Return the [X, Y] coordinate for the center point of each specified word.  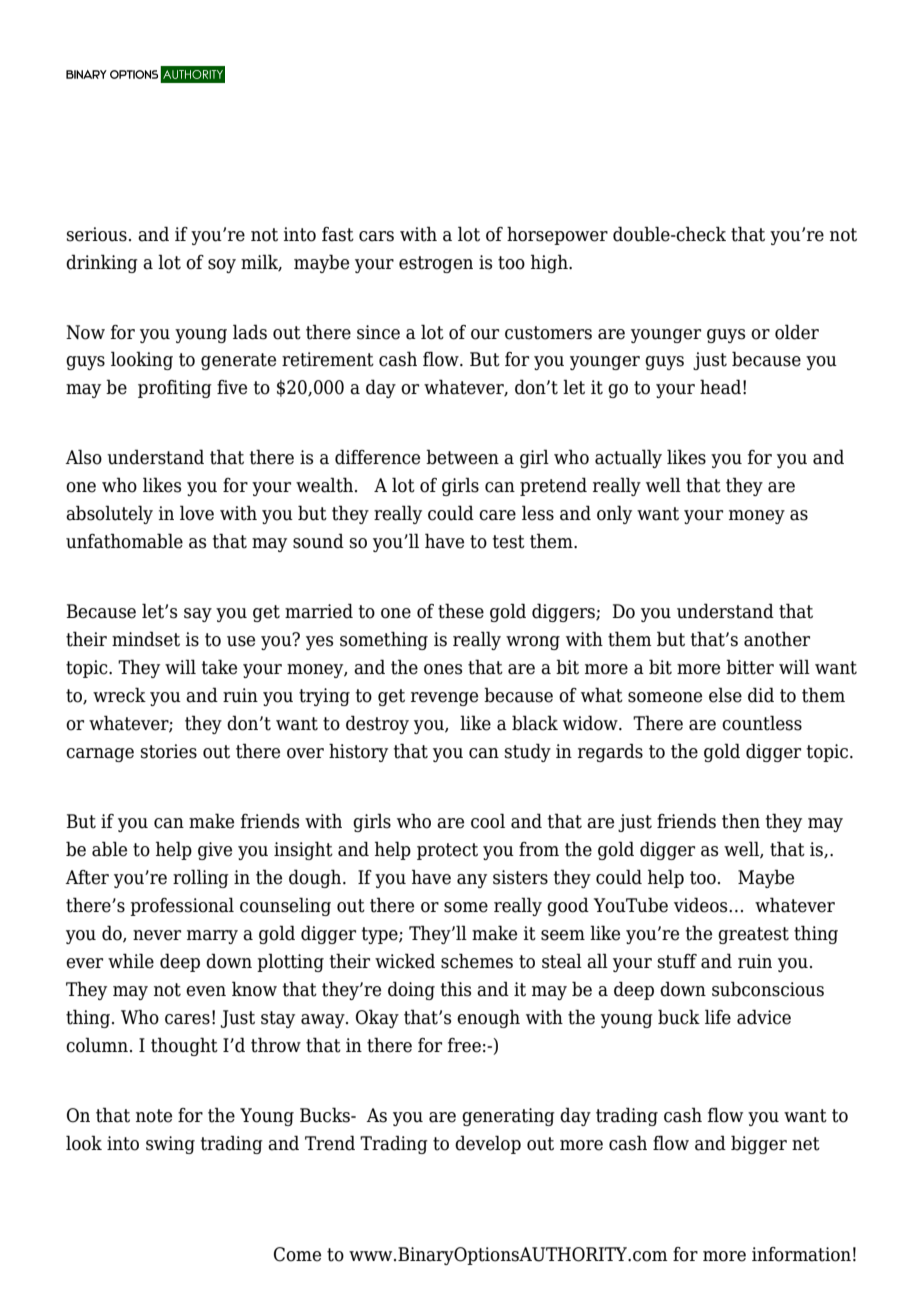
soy [222, 266]
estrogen [436, 264]
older [797, 332]
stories [169, 751]
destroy [377, 724]
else [725, 695]
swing [170, 1145]
